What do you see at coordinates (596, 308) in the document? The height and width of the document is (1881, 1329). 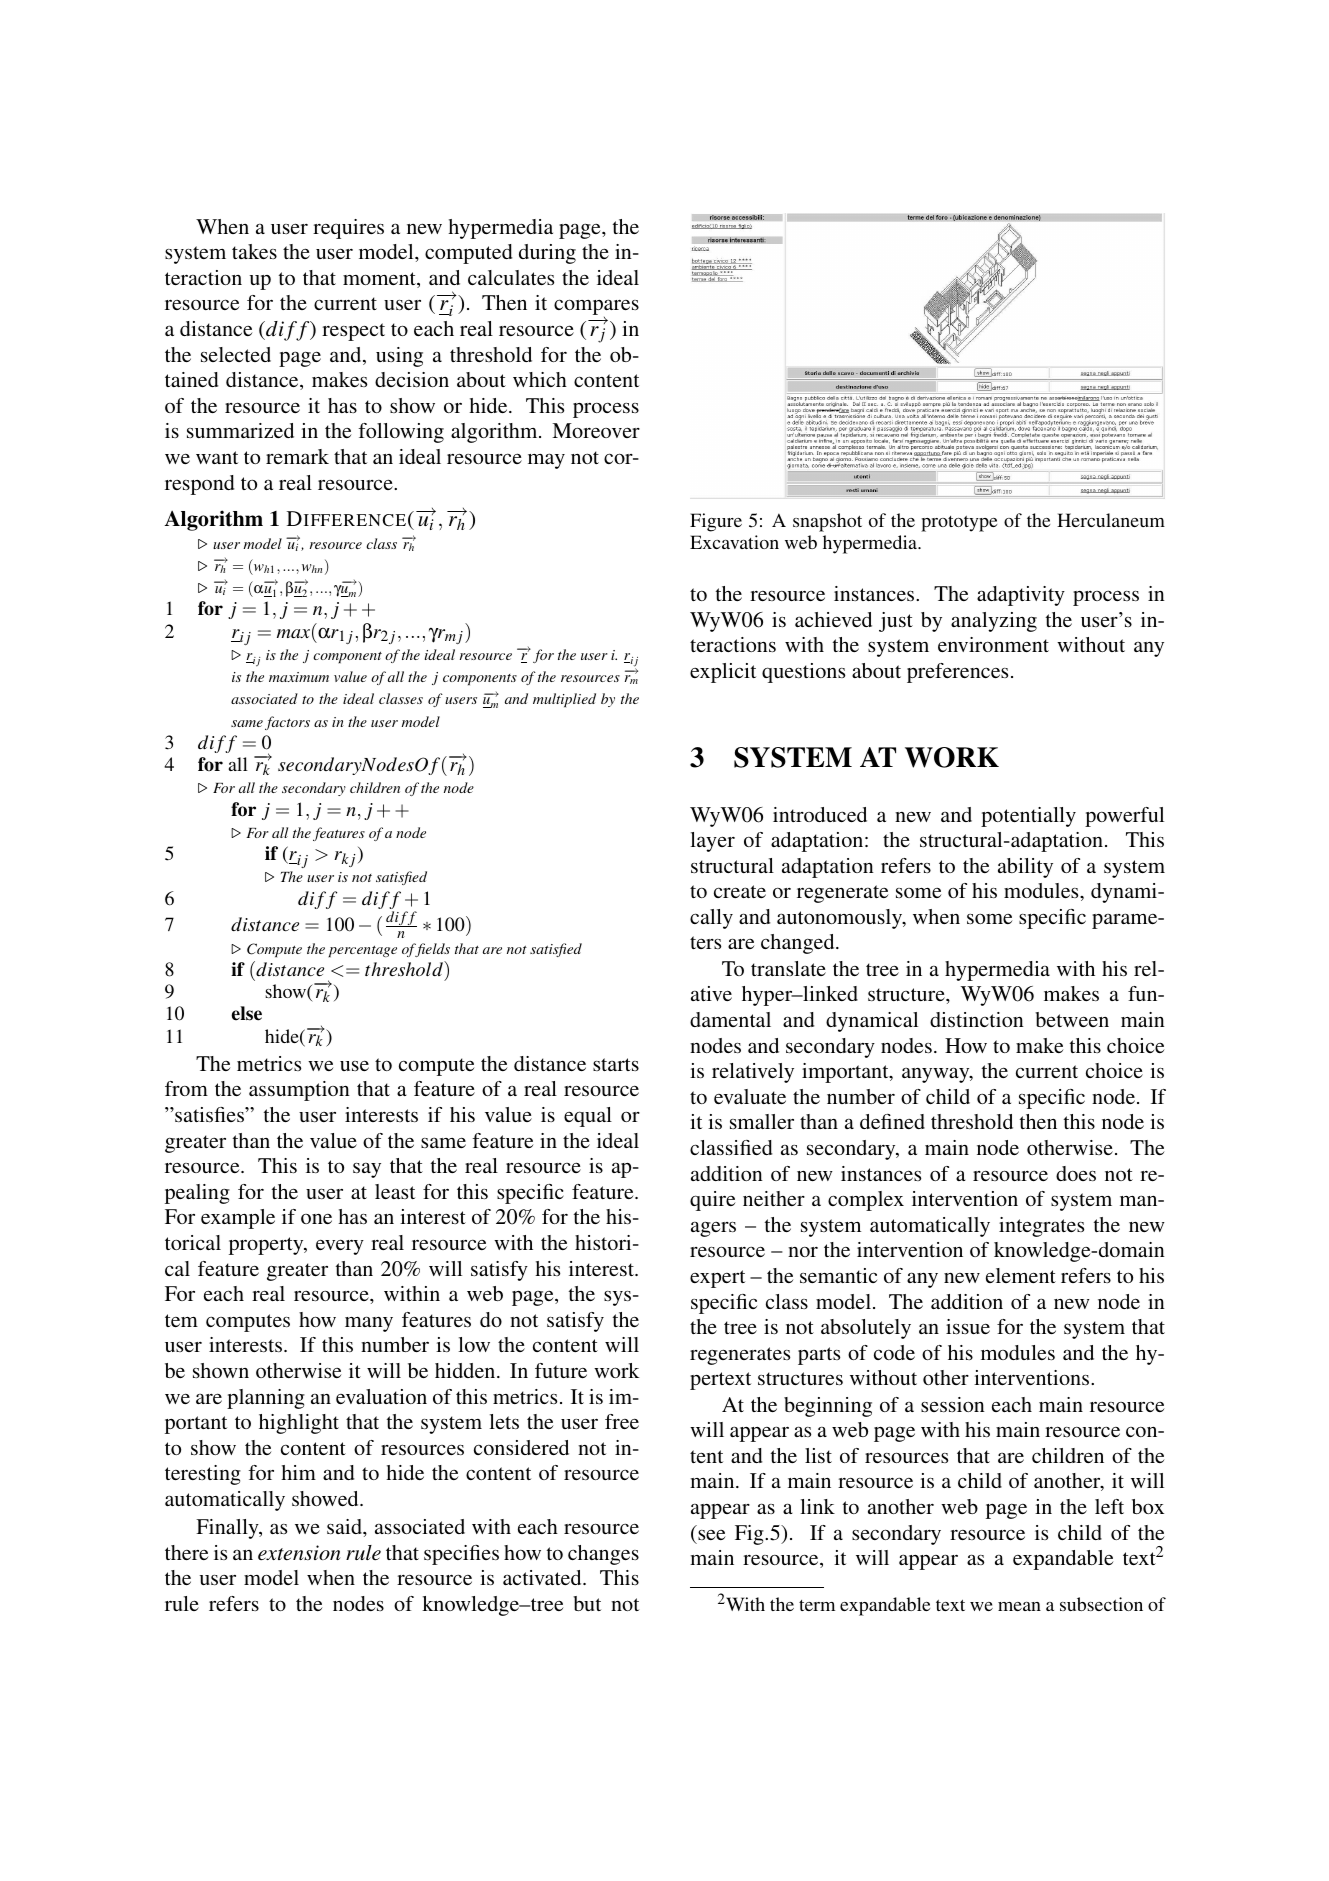 I see `compares` at bounding box center [596, 308].
